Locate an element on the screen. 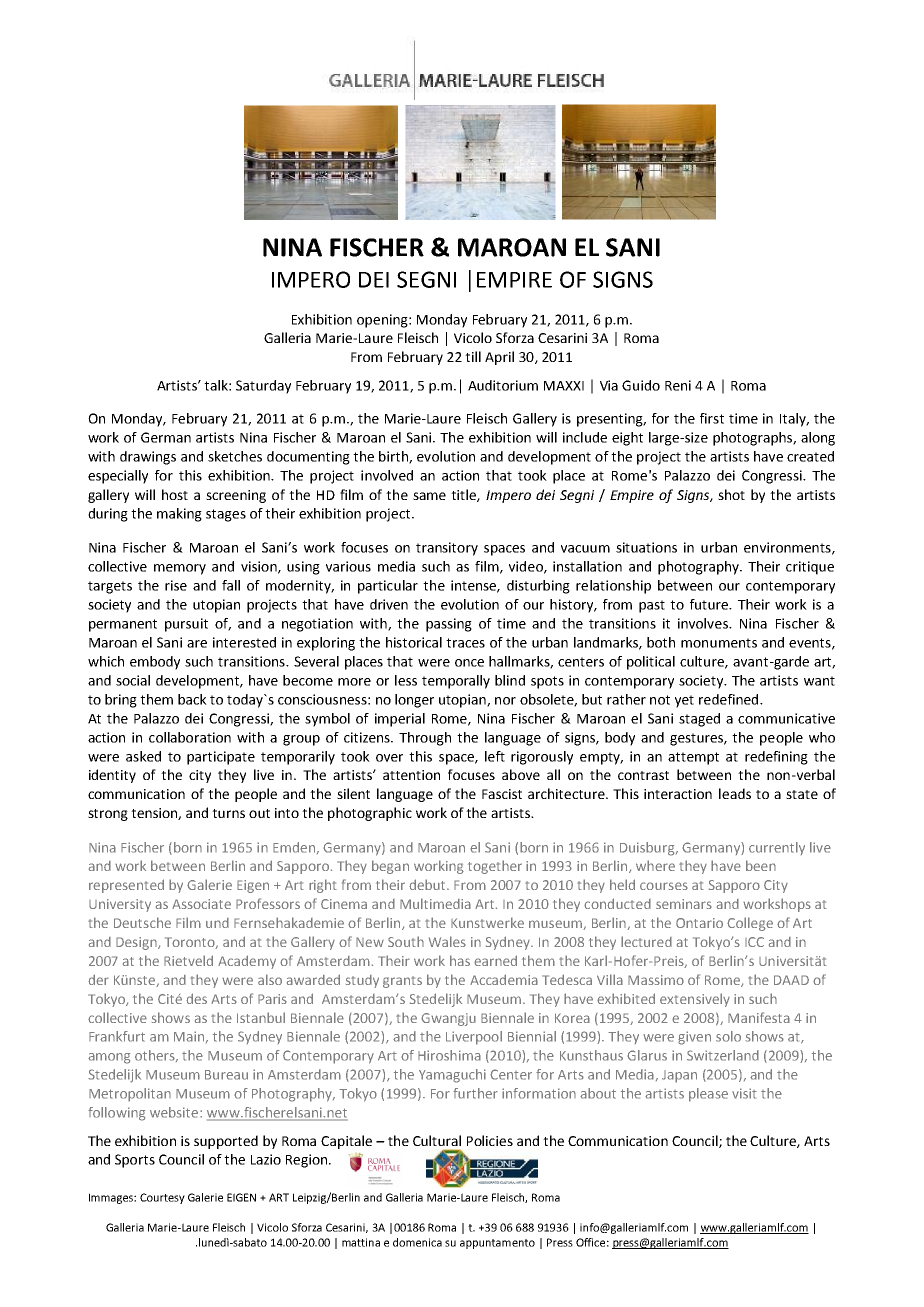 This screenshot has height=1307, width=924. are is located at coordinates (197, 644).
